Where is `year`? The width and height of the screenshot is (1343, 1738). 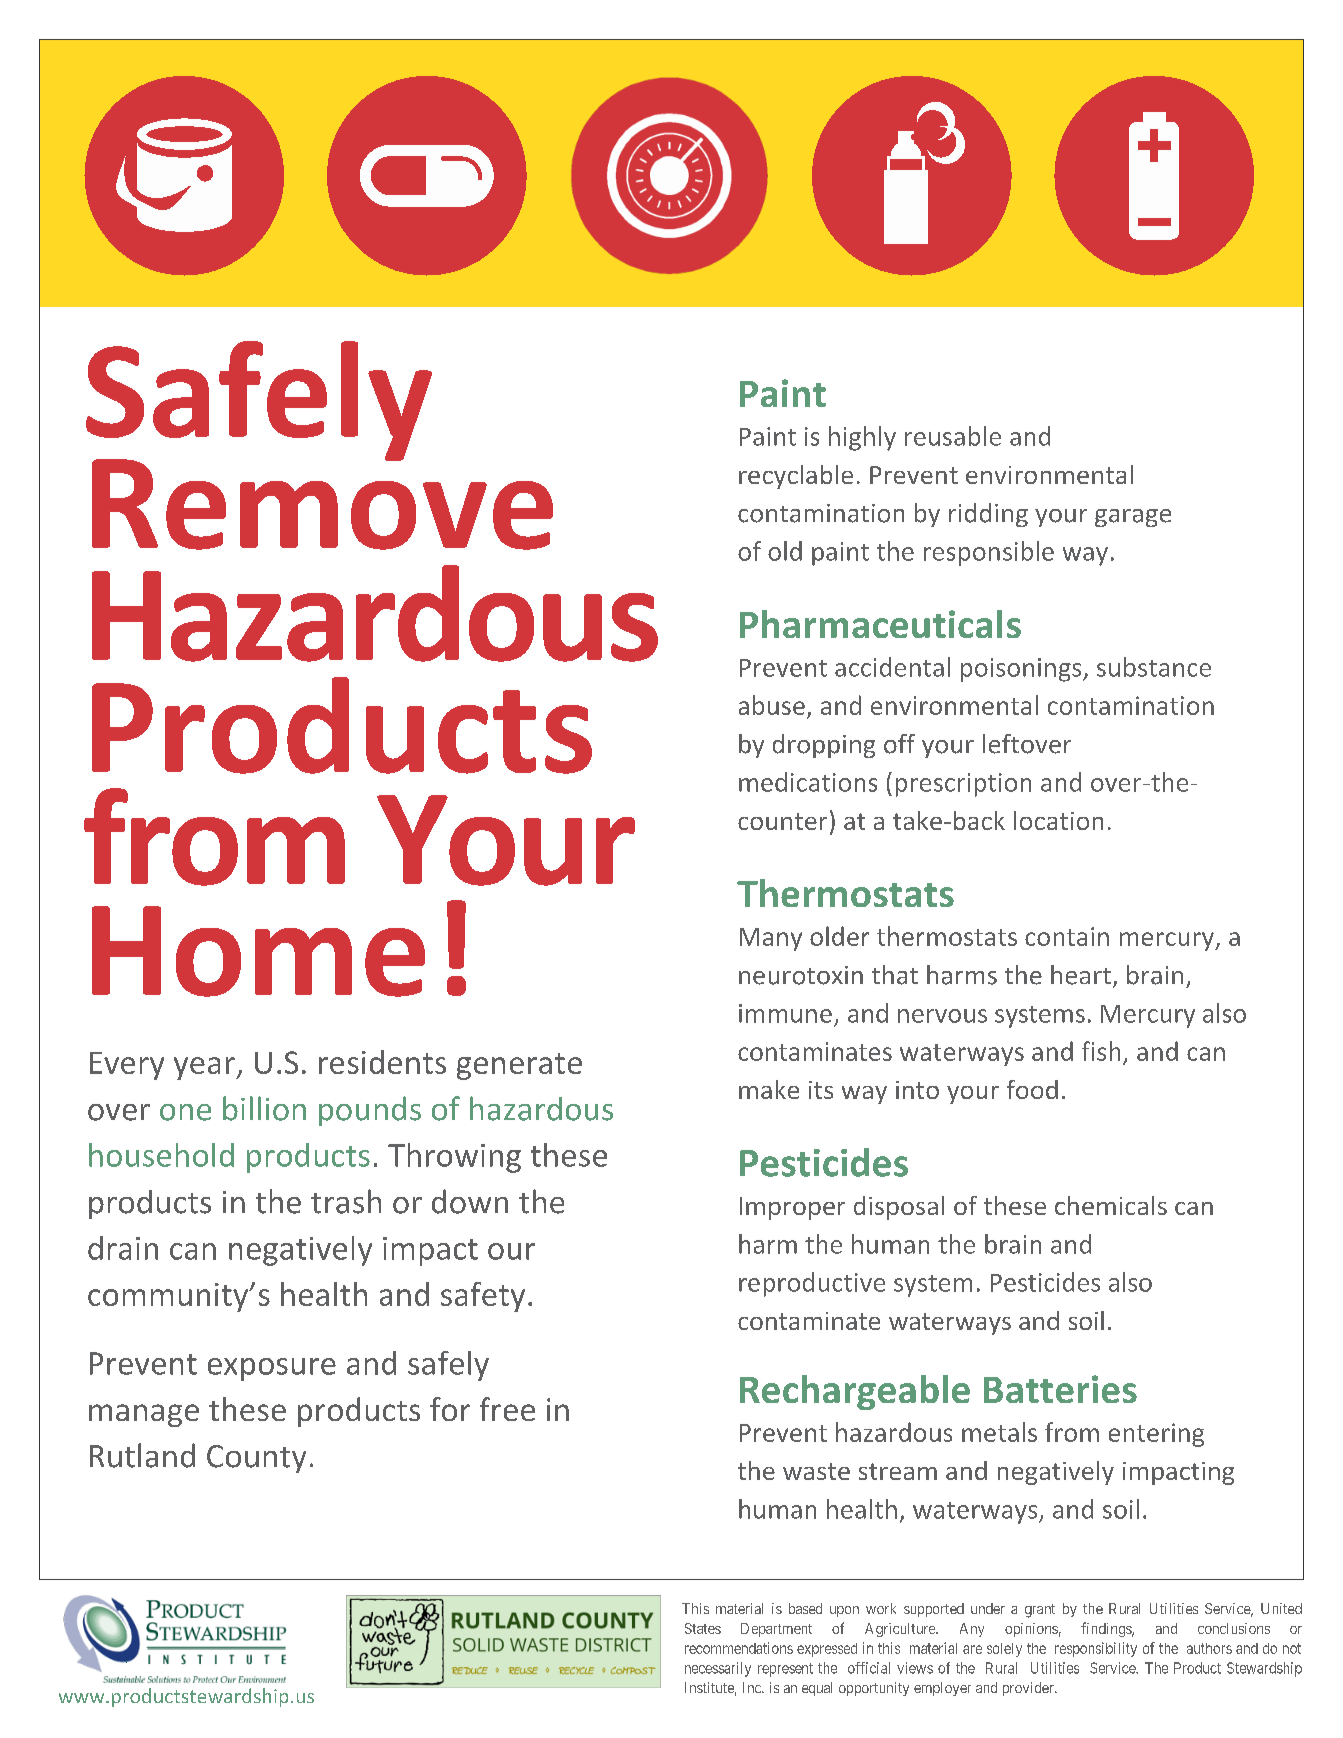
year is located at coordinates (205, 1068).
